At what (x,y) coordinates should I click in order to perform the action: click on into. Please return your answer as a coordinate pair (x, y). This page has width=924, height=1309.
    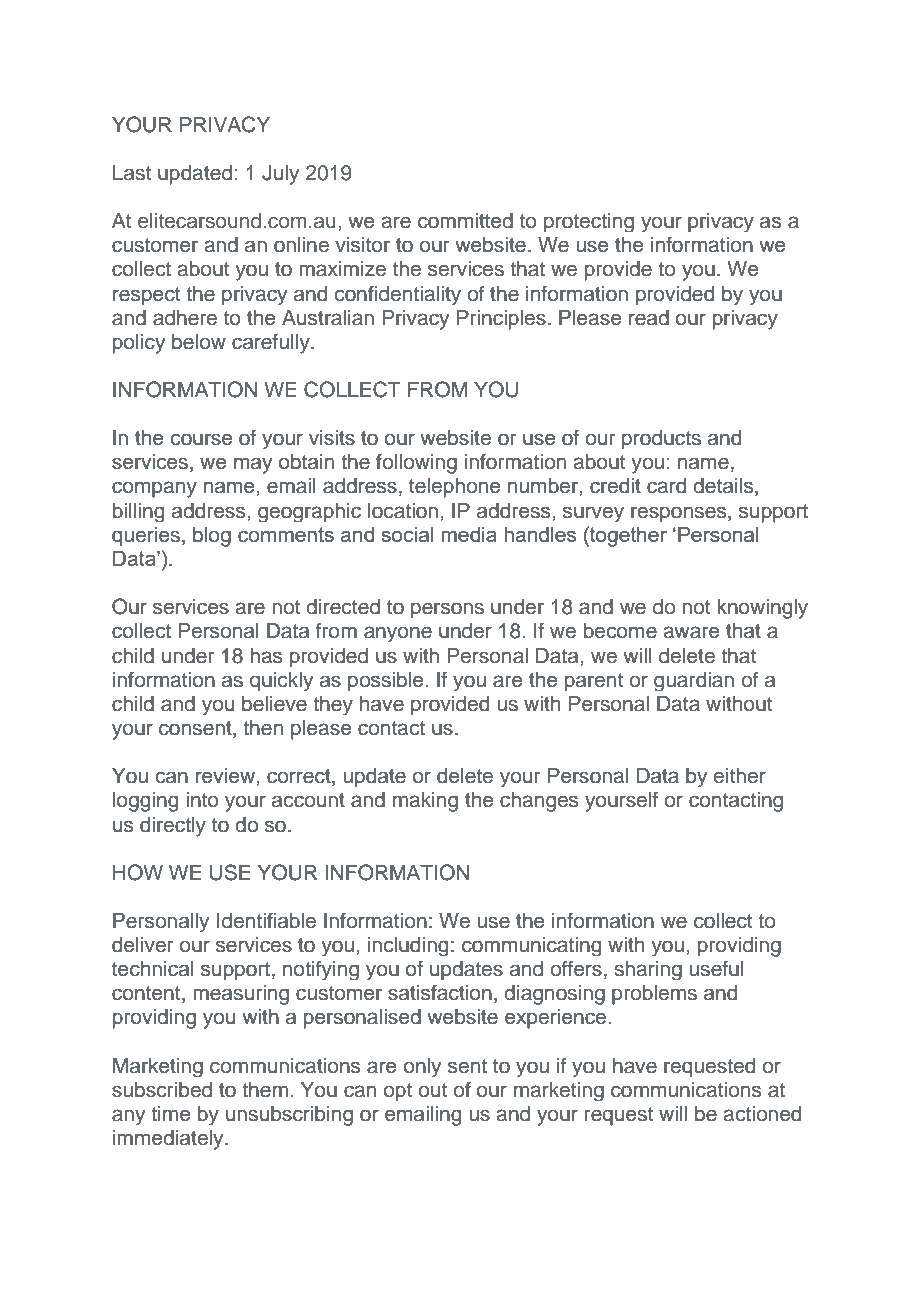
    Looking at the image, I should click on (202, 799).
